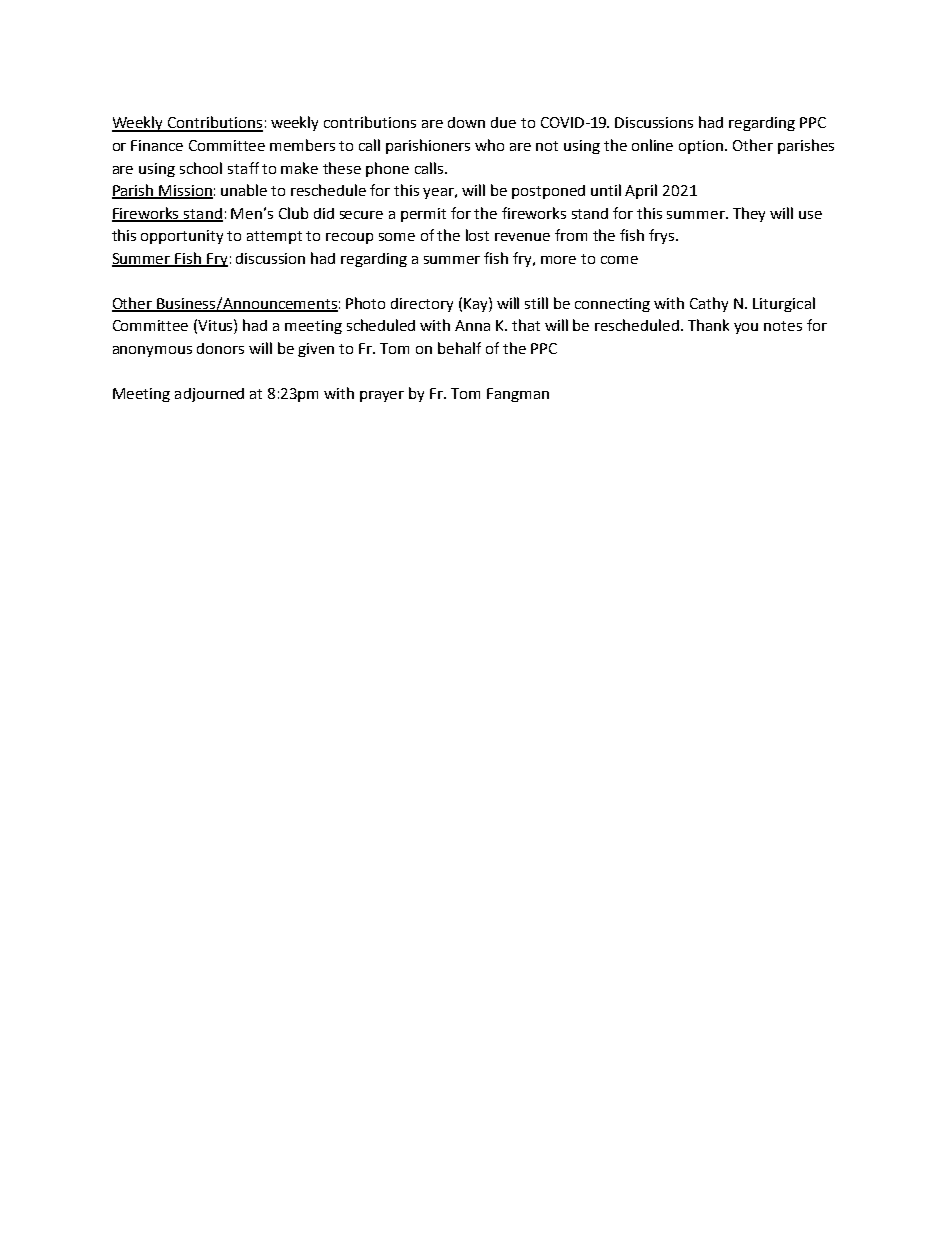 Image resolution: width=952 pixels, height=1233 pixels. Describe the element at coordinates (702, 147) in the screenshot. I see `option` at that location.
